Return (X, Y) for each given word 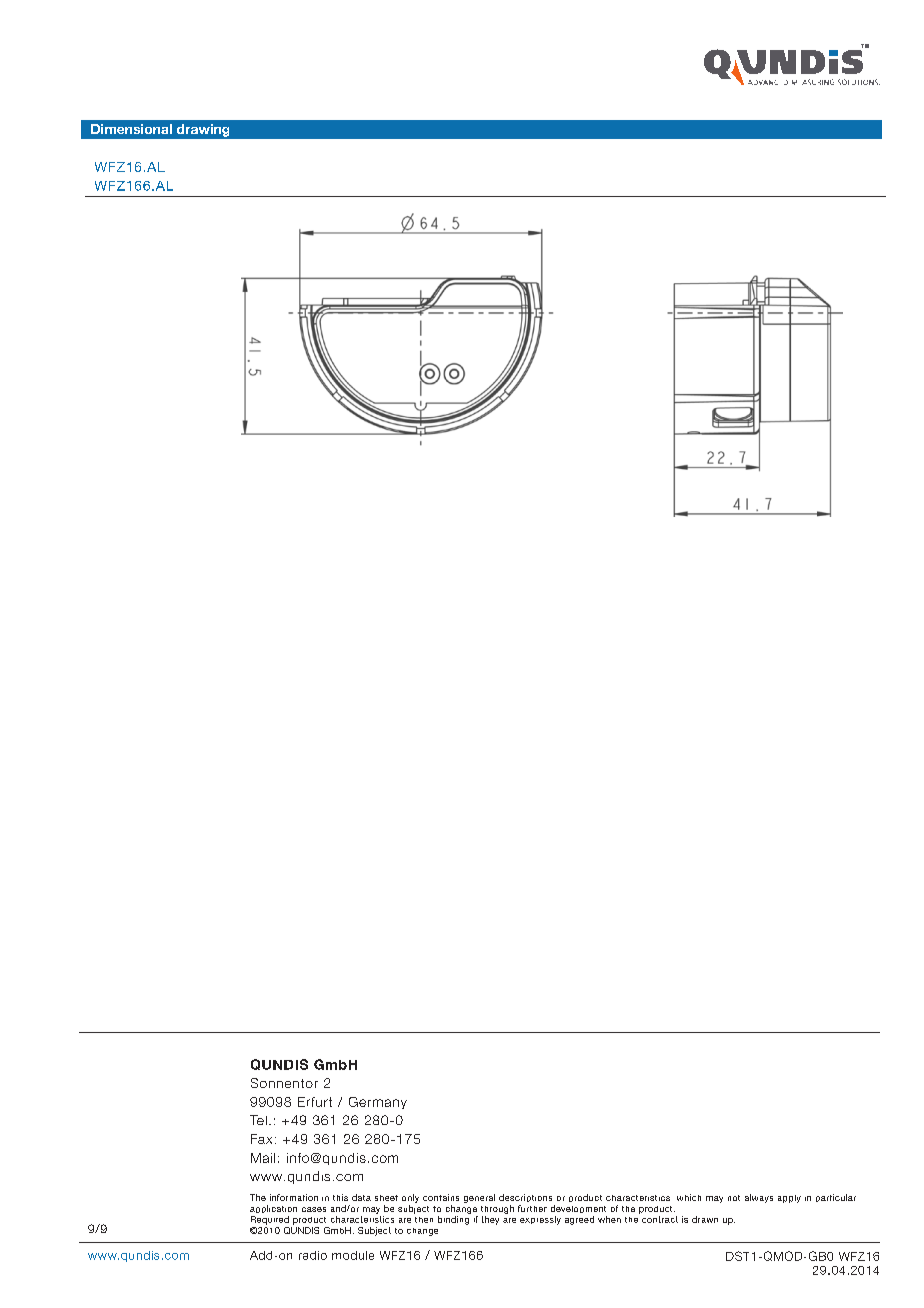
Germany (378, 1103)
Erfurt (315, 1102)
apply (789, 1199)
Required (270, 1220)
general (479, 1198)
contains (441, 1197)
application (273, 1209)
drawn (705, 1219)
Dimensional (131, 129)
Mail (263, 1158)
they (490, 1220)
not (734, 1198)
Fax (261, 1139)
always (759, 1198)
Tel (258, 1120)
